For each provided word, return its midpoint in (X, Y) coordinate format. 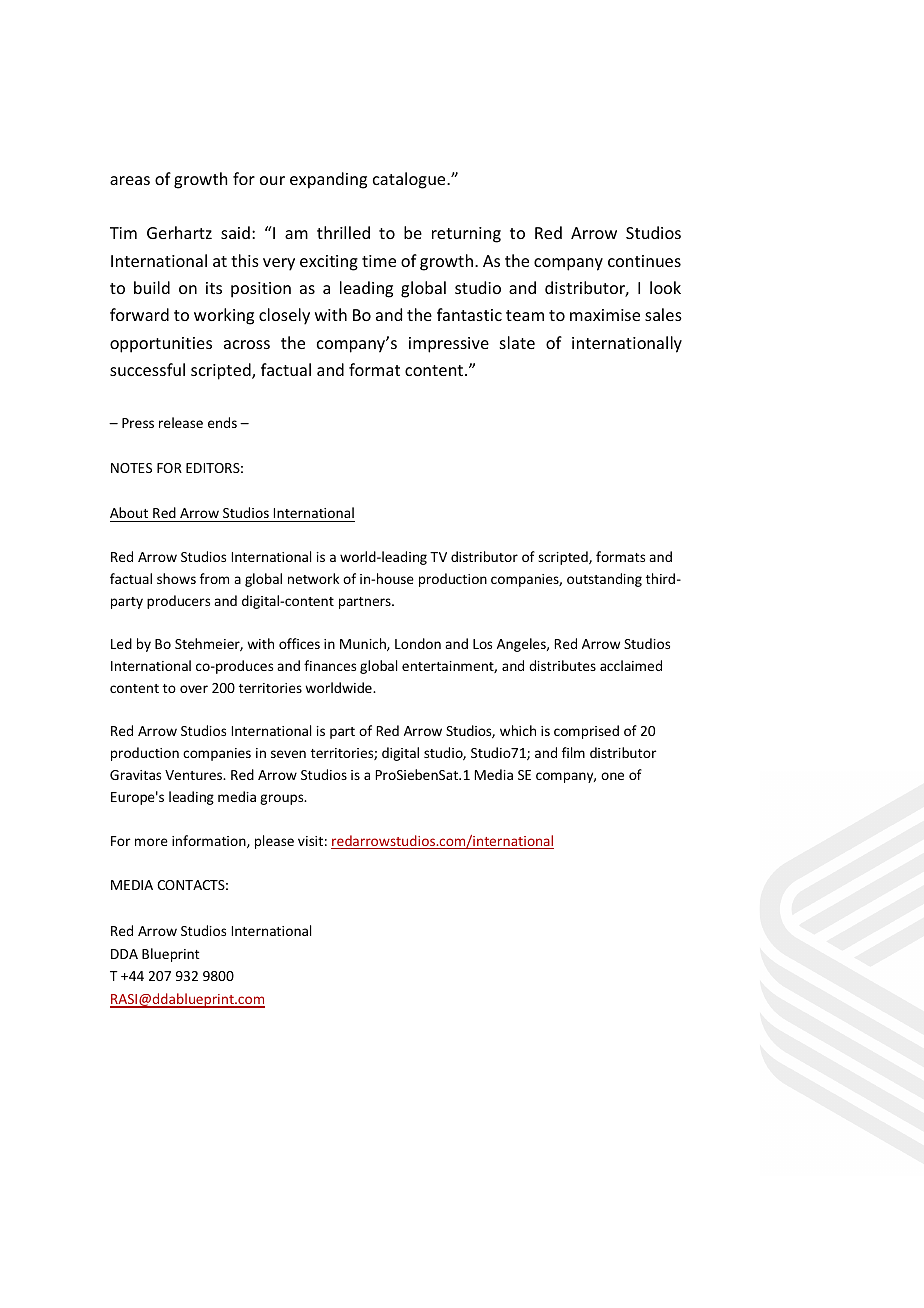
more (151, 842)
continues (644, 261)
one (612, 776)
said (235, 232)
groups (283, 799)
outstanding (604, 580)
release (181, 422)
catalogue (410, 180)
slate (517, 342)
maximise (605, 315)
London (418, 643)
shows (176, 578)
